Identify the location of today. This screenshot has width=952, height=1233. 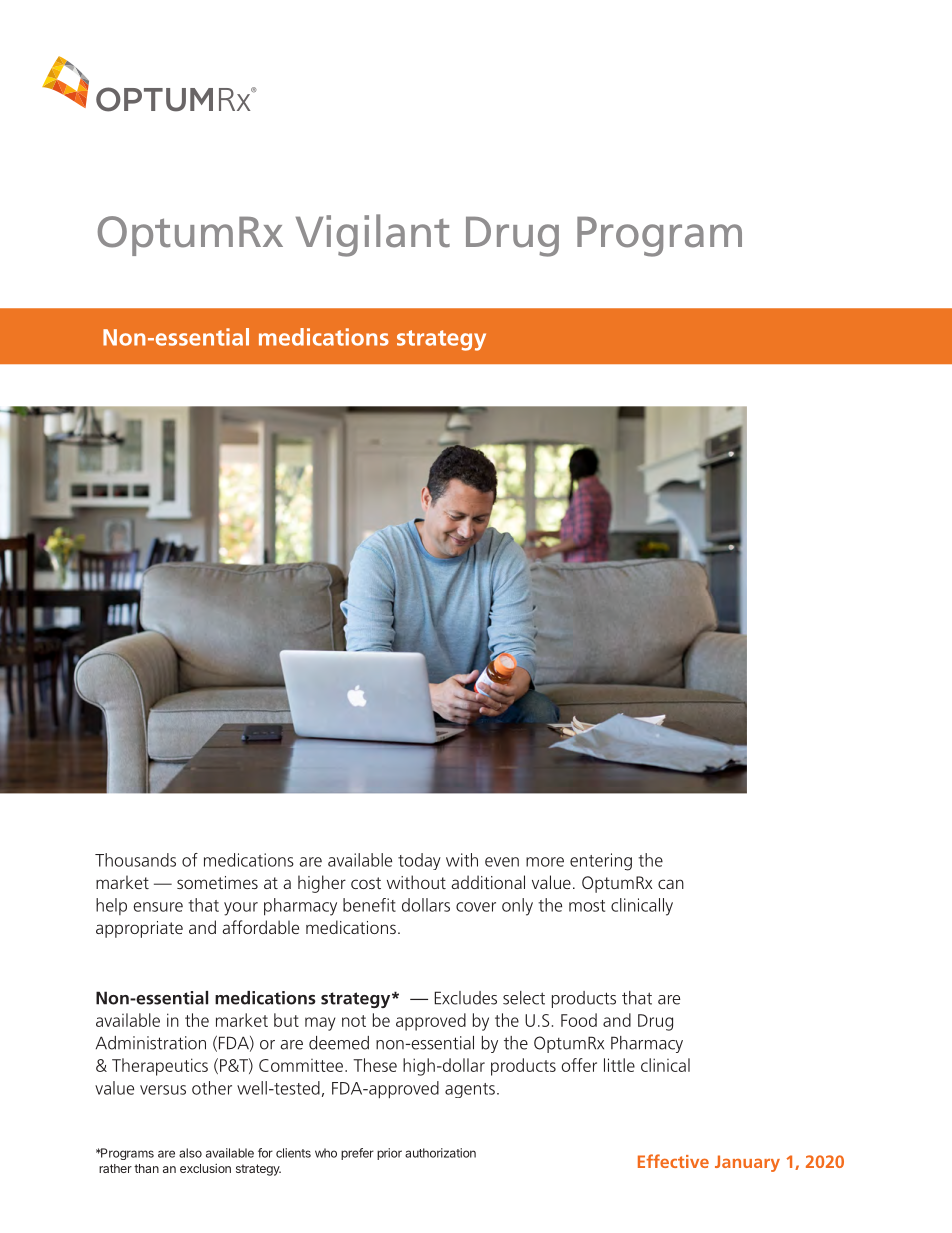
(419, 861).
